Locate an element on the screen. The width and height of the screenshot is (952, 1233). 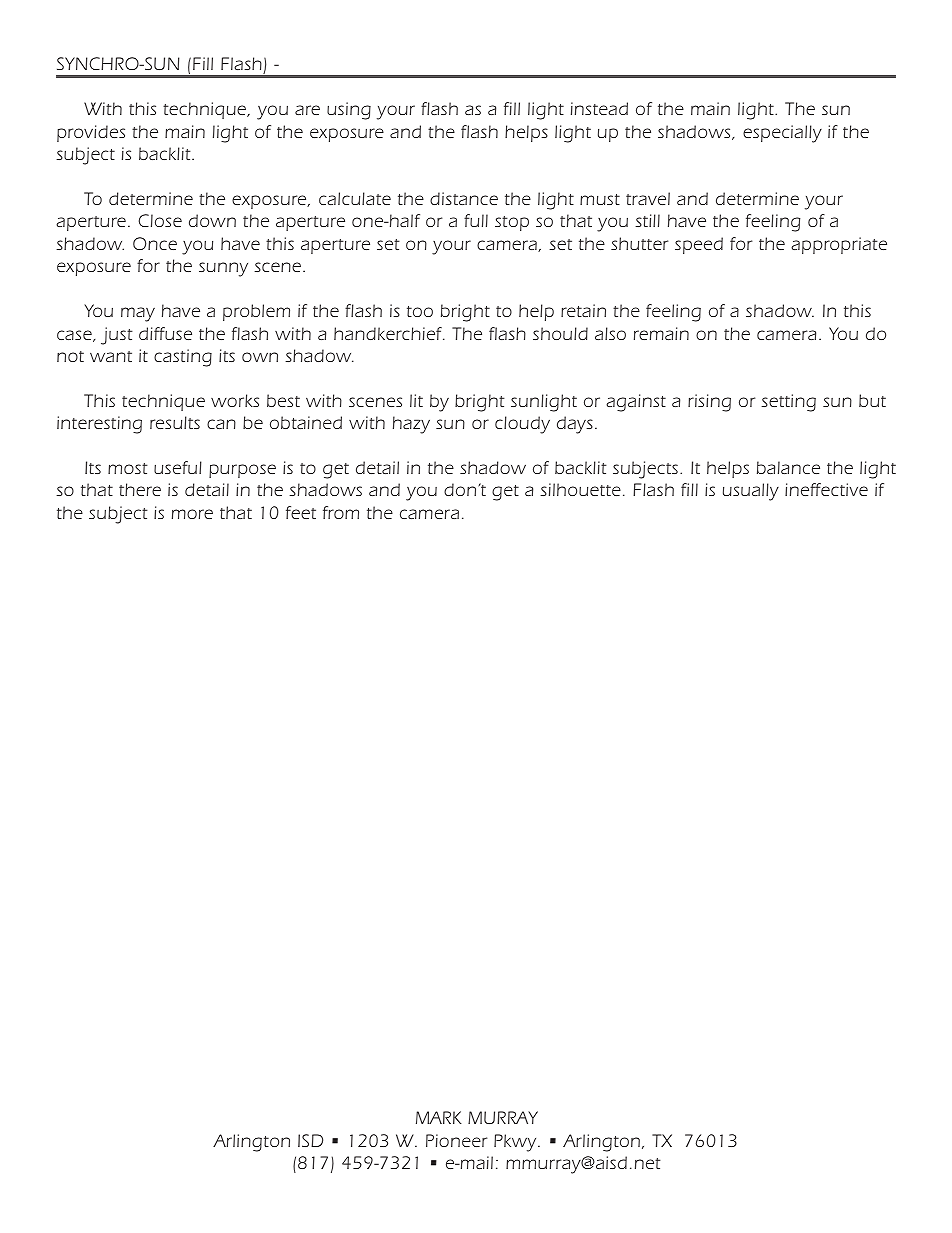
usually is located at coordinates (751, 492).
